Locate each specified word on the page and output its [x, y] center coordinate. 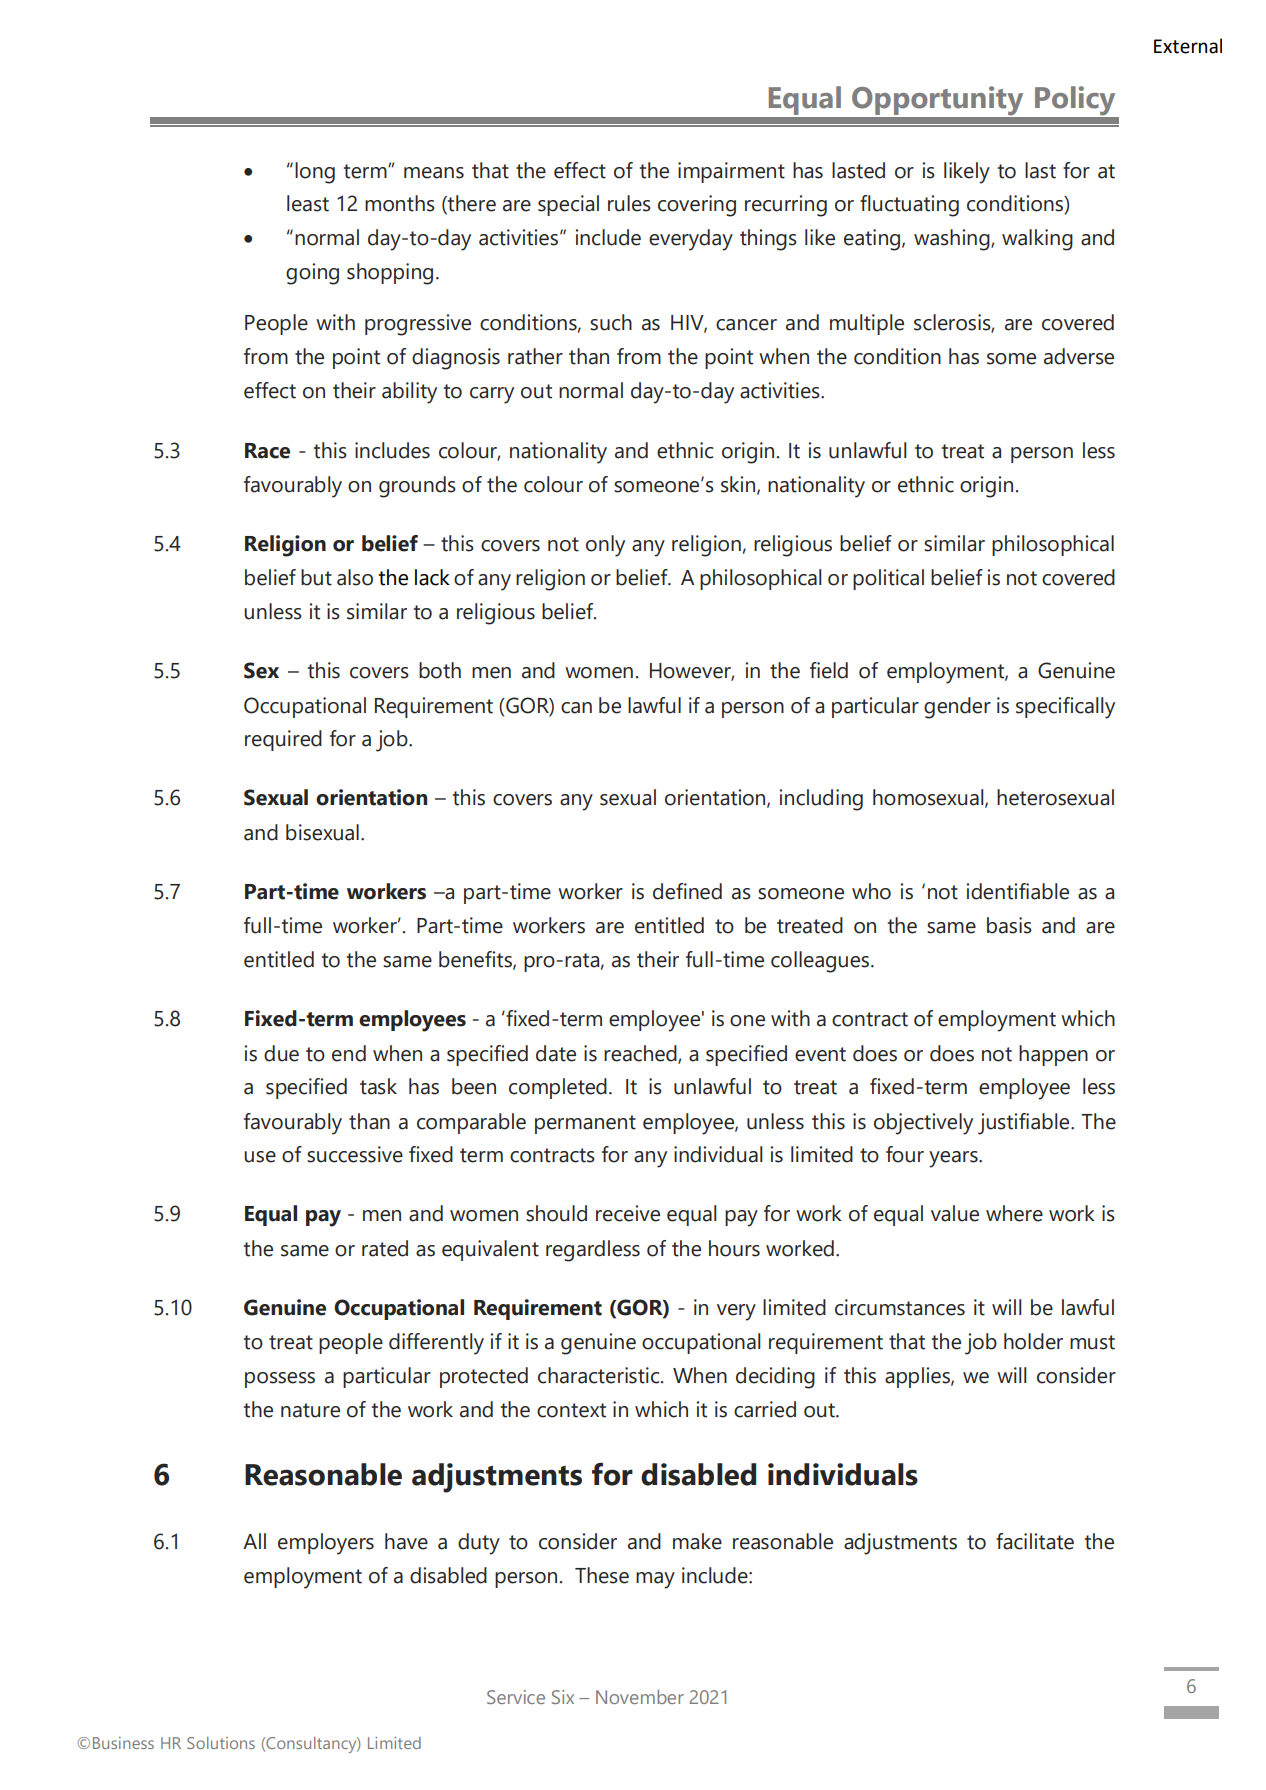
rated [385, 1248]
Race [267, 451]
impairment [731, 172]
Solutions [221, 1743]
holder [1033, 1341]
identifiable [1017, 891]
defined [687, 891]
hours [734, 1248]
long [315, 173]
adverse [1079, 356]
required [283, 740]
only [605, 546]
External [1188, 46]
